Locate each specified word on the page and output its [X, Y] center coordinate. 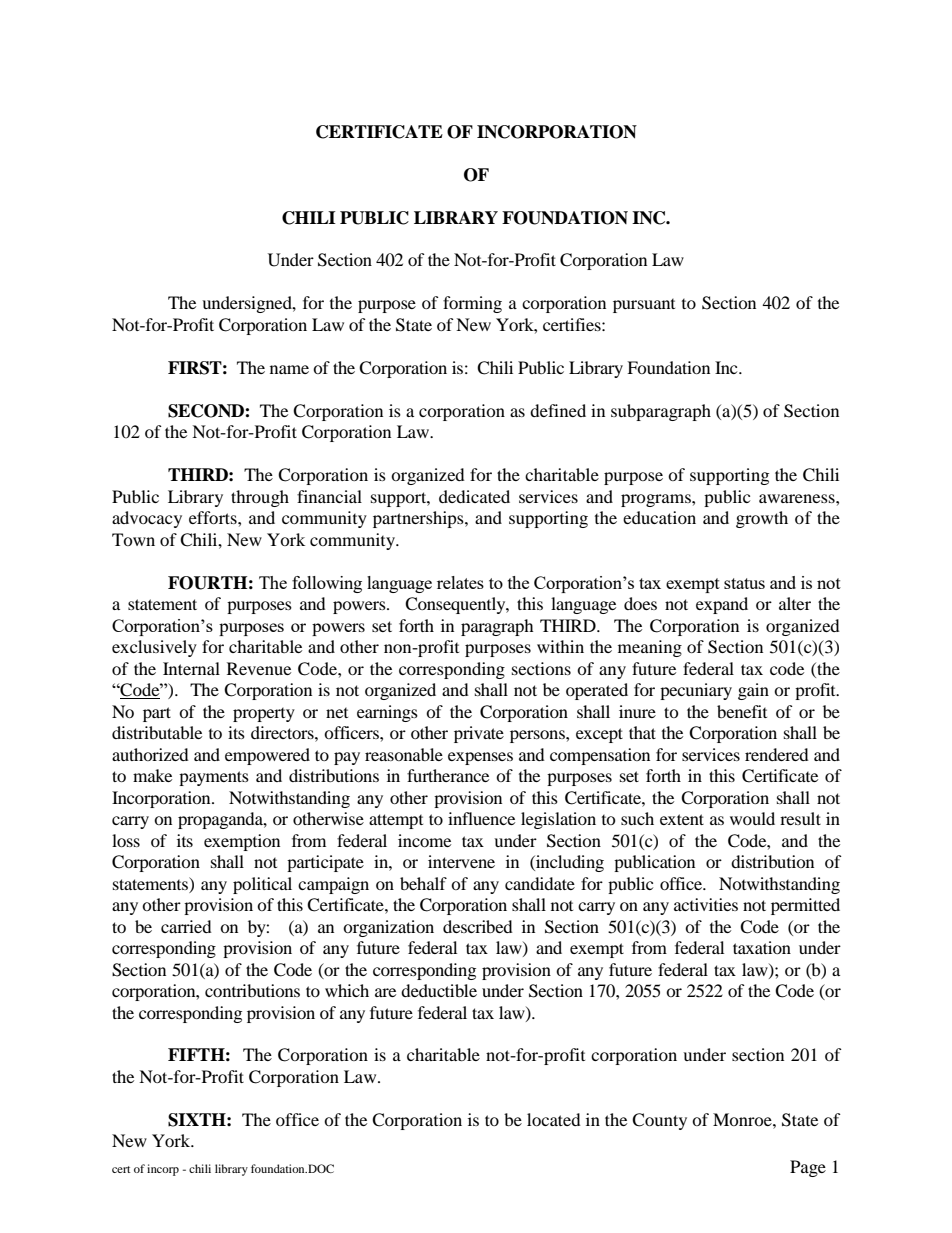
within [560, 646]
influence [481, 818]
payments [214, 778]
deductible [439, 990]
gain [753, 691]
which [347, 990]
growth [762, 519]
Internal [191, 668]
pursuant [644, 306]
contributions [252, 990]
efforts [214, 517]
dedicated [474, 496]
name [289, 369]
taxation [762, 947]
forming [472, 304]
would [752, 818]
